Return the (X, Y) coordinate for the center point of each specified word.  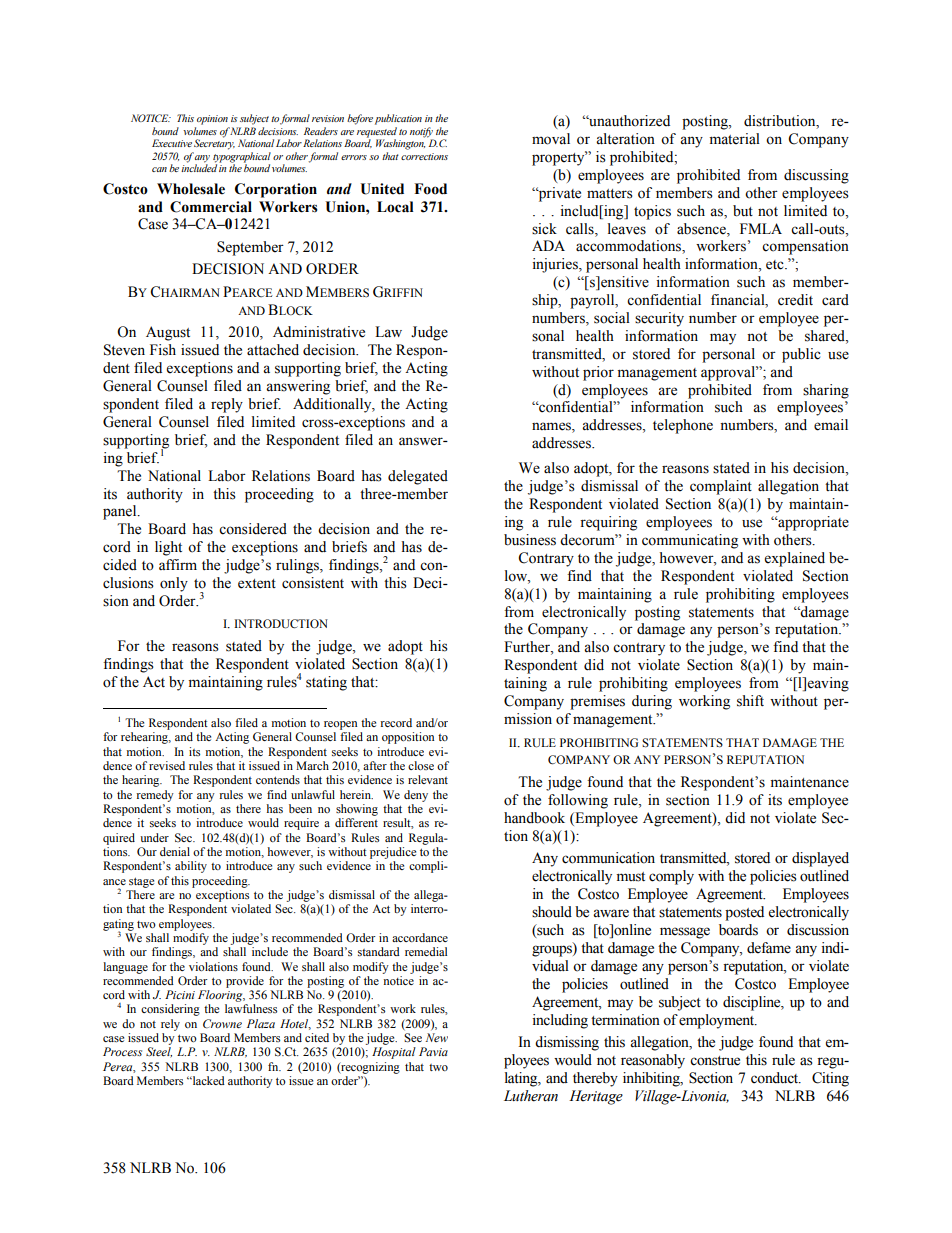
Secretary (214, 143)
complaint (721, 487)
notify (421, 132)
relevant (428, 779)
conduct (776, 1078)
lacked (207, 1080)
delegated (418, 477)
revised (167, 765)
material (734, 139)
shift (750, 701)
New (437, 1037)
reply (227, 405)
